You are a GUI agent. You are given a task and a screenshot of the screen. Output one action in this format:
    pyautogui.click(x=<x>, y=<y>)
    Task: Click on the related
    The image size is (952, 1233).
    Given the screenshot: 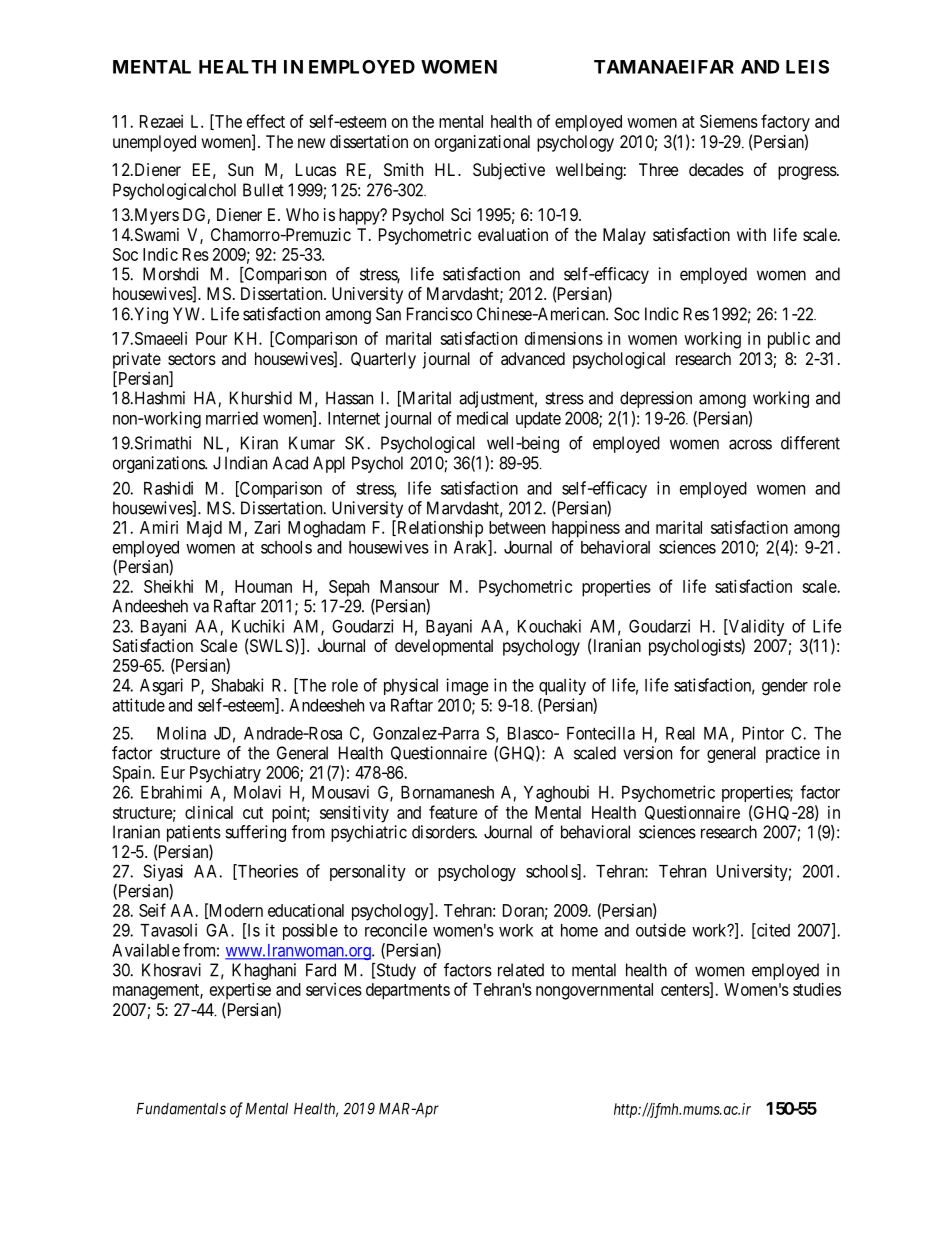 What is the action you would take?
    pyautogui.click(x=521, y=970)
